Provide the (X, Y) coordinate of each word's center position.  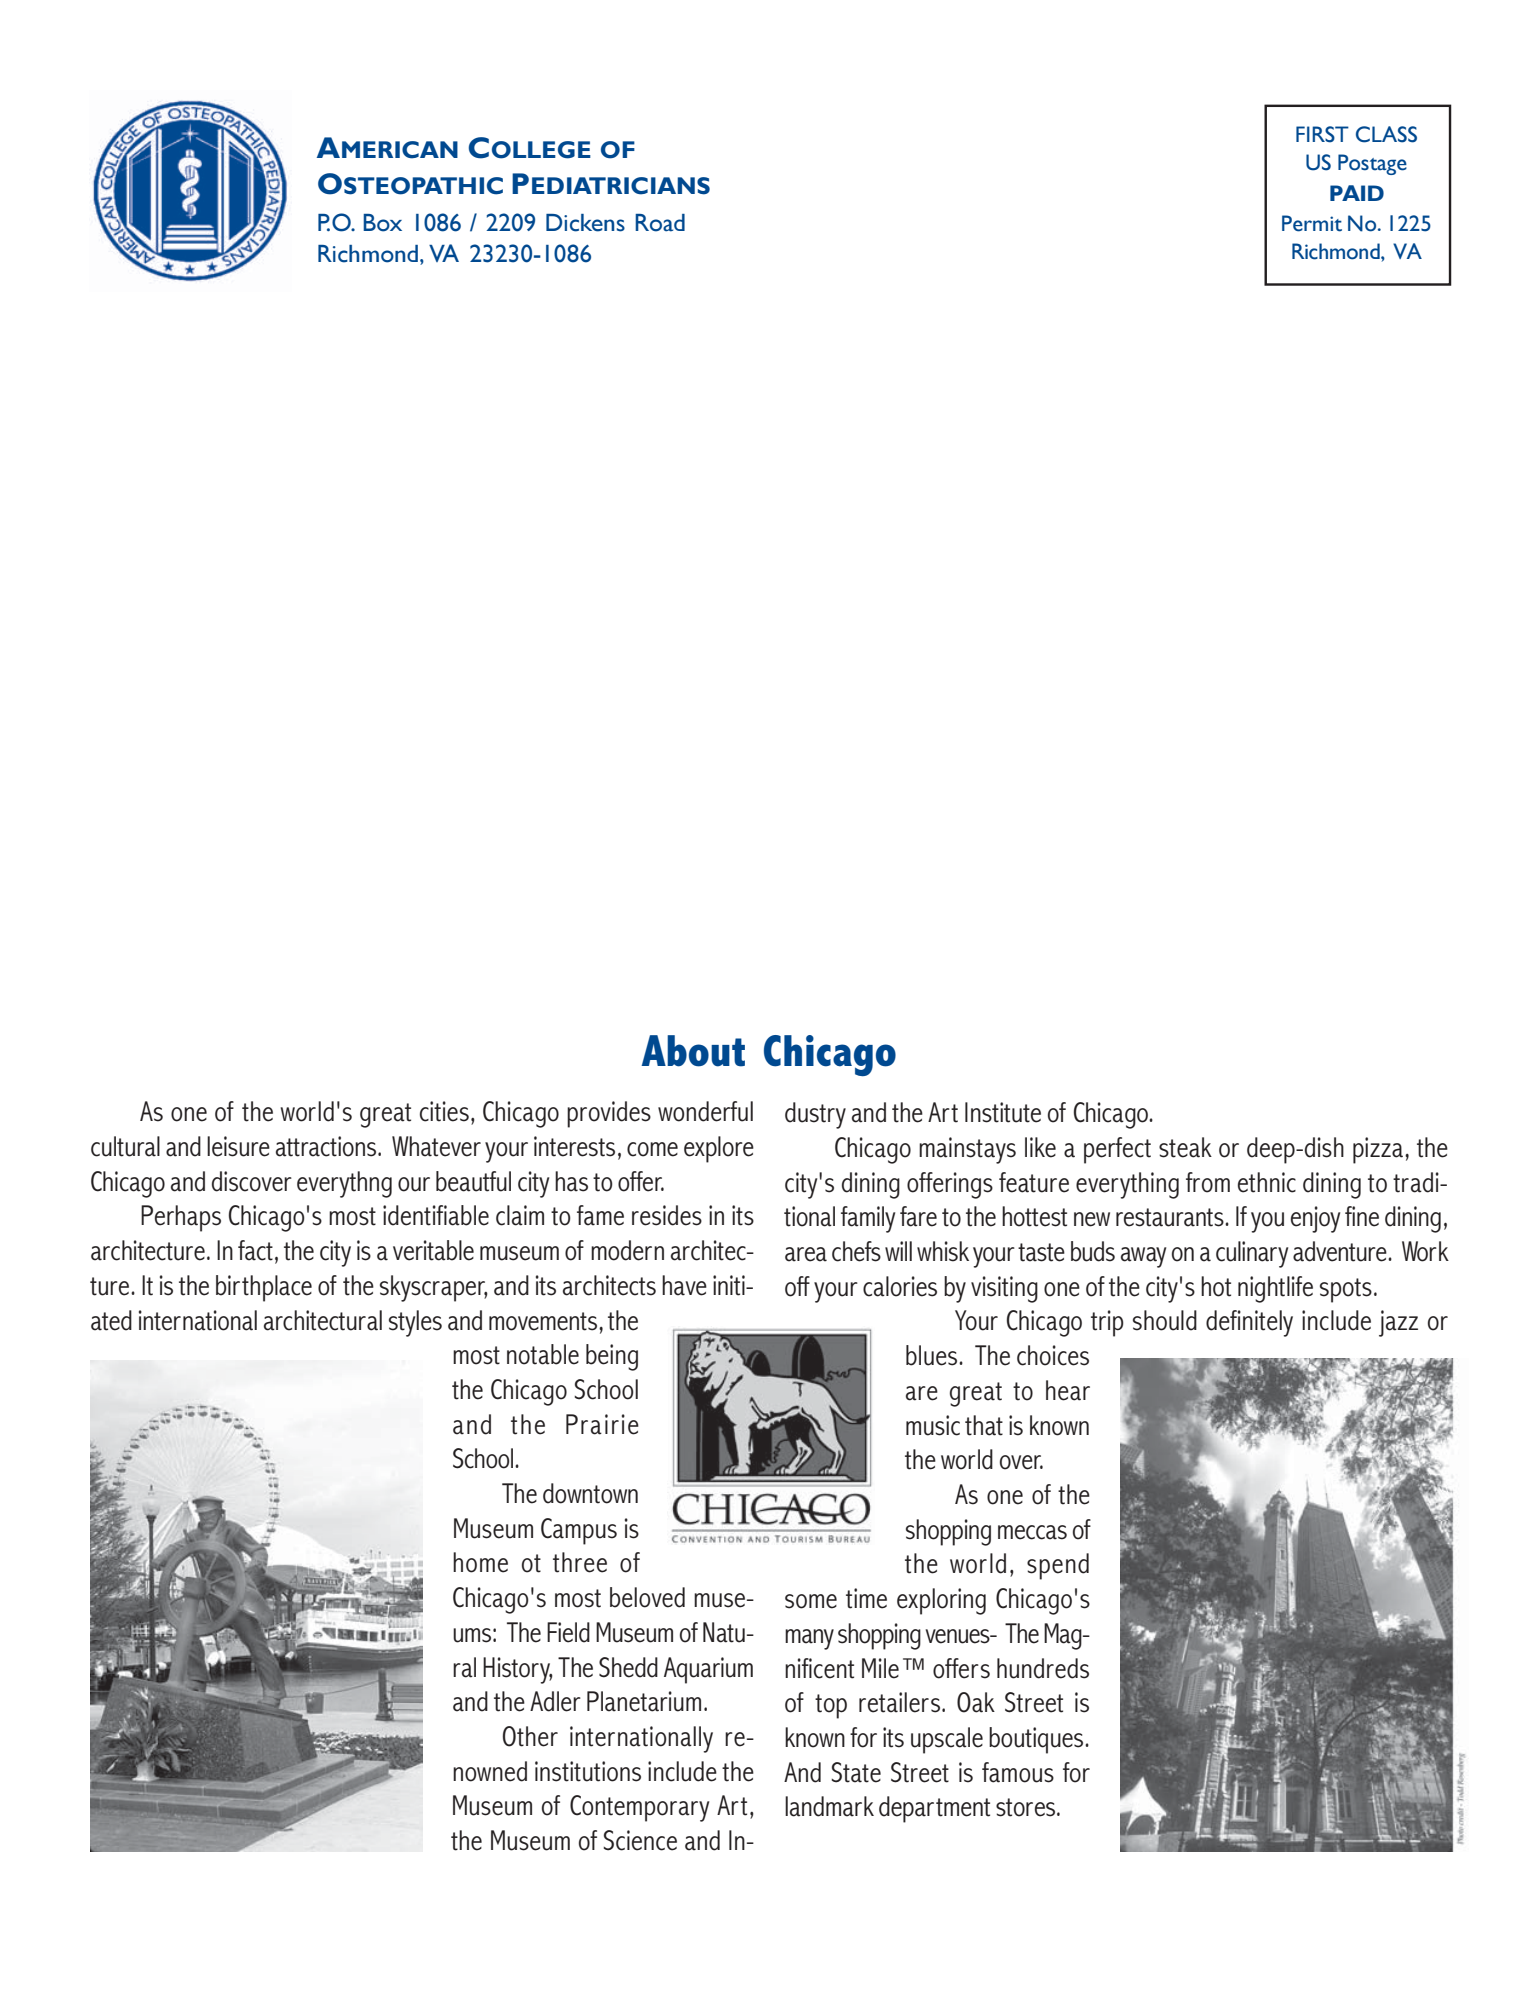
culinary (1252, 1254)
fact (255, 1250)
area (806, 1254)
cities (444, 1111)
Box (382, 223)
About (693, 1051)
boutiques (1037, 1740)
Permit (1312, 223)
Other (530, 1736)
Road (660, 223)
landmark (829, 1806)
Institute (1003, 1112)
